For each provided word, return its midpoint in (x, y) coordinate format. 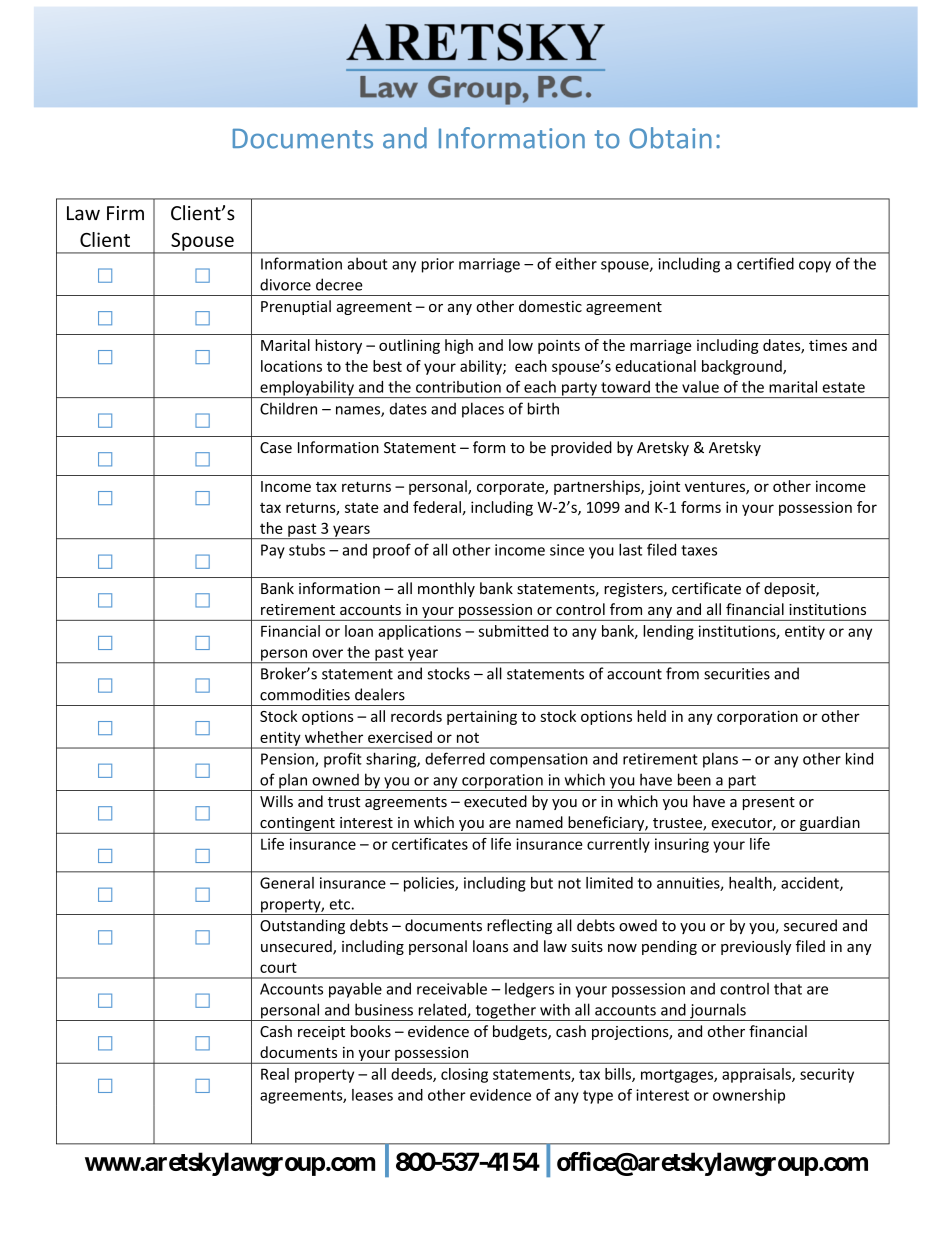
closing (464, 1075)
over (327, 653)
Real (275, 1074)
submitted (513, 631)
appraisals (757, 1075)
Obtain (670, 138)
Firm (125, 213)
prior (438, 265)
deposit (790, 589)
